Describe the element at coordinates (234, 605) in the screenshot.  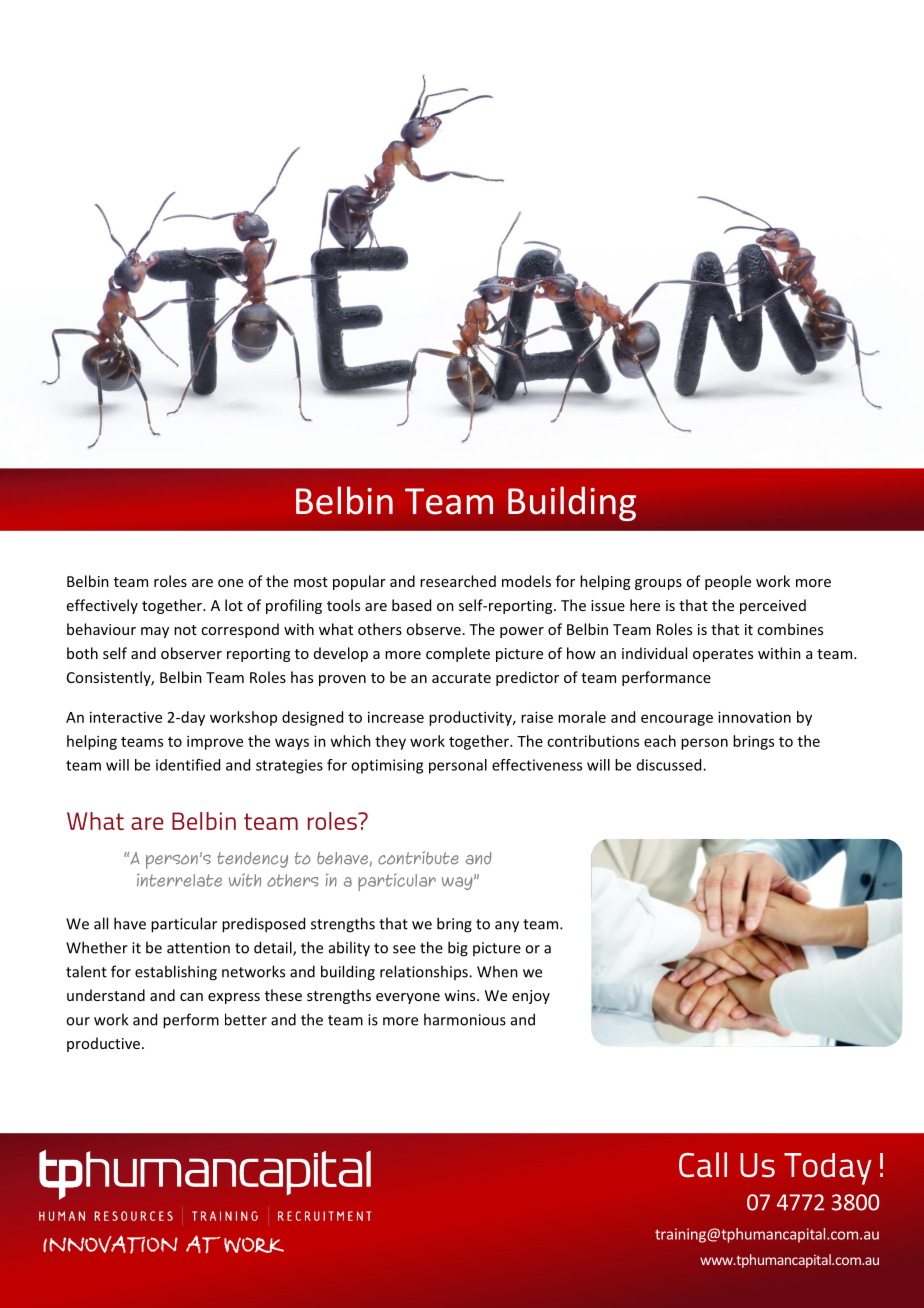
I see `lot` at that location.
